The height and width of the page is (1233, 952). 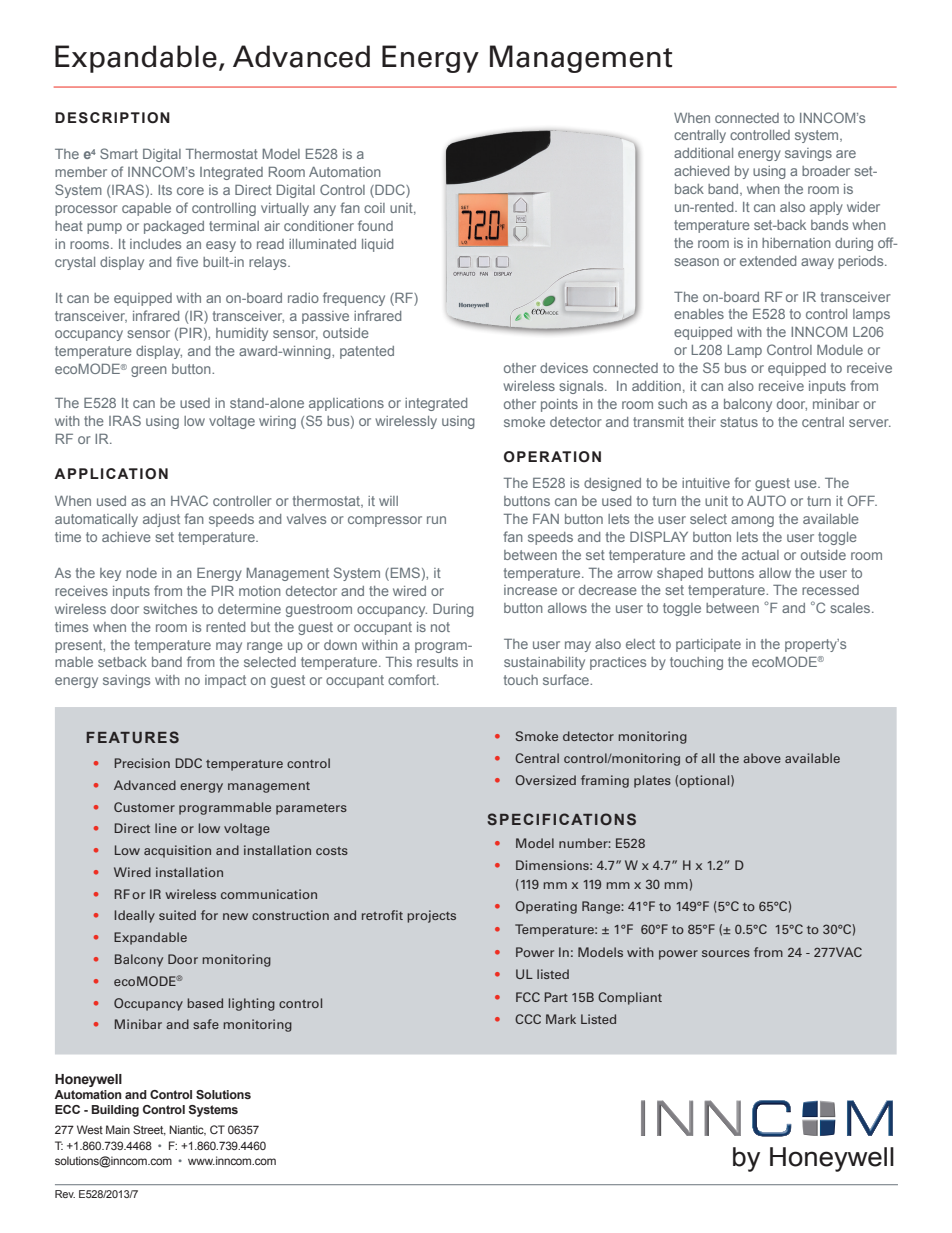 What do you see at coordinates (161, 520) in the page?
I see `adjust` at bounding box center [161, 520].
